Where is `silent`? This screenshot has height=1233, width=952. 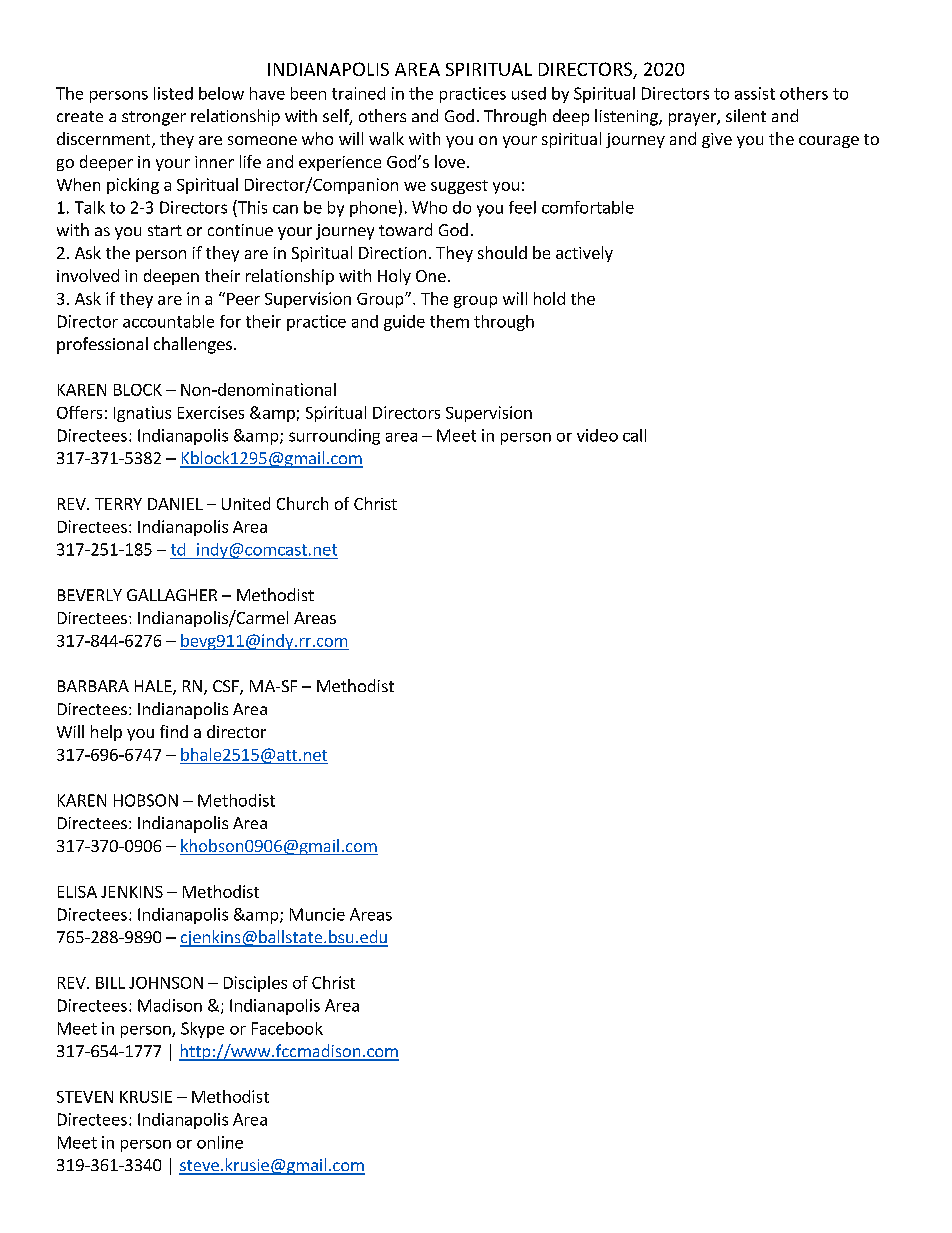
silent is located at coordinates (746, 115).
